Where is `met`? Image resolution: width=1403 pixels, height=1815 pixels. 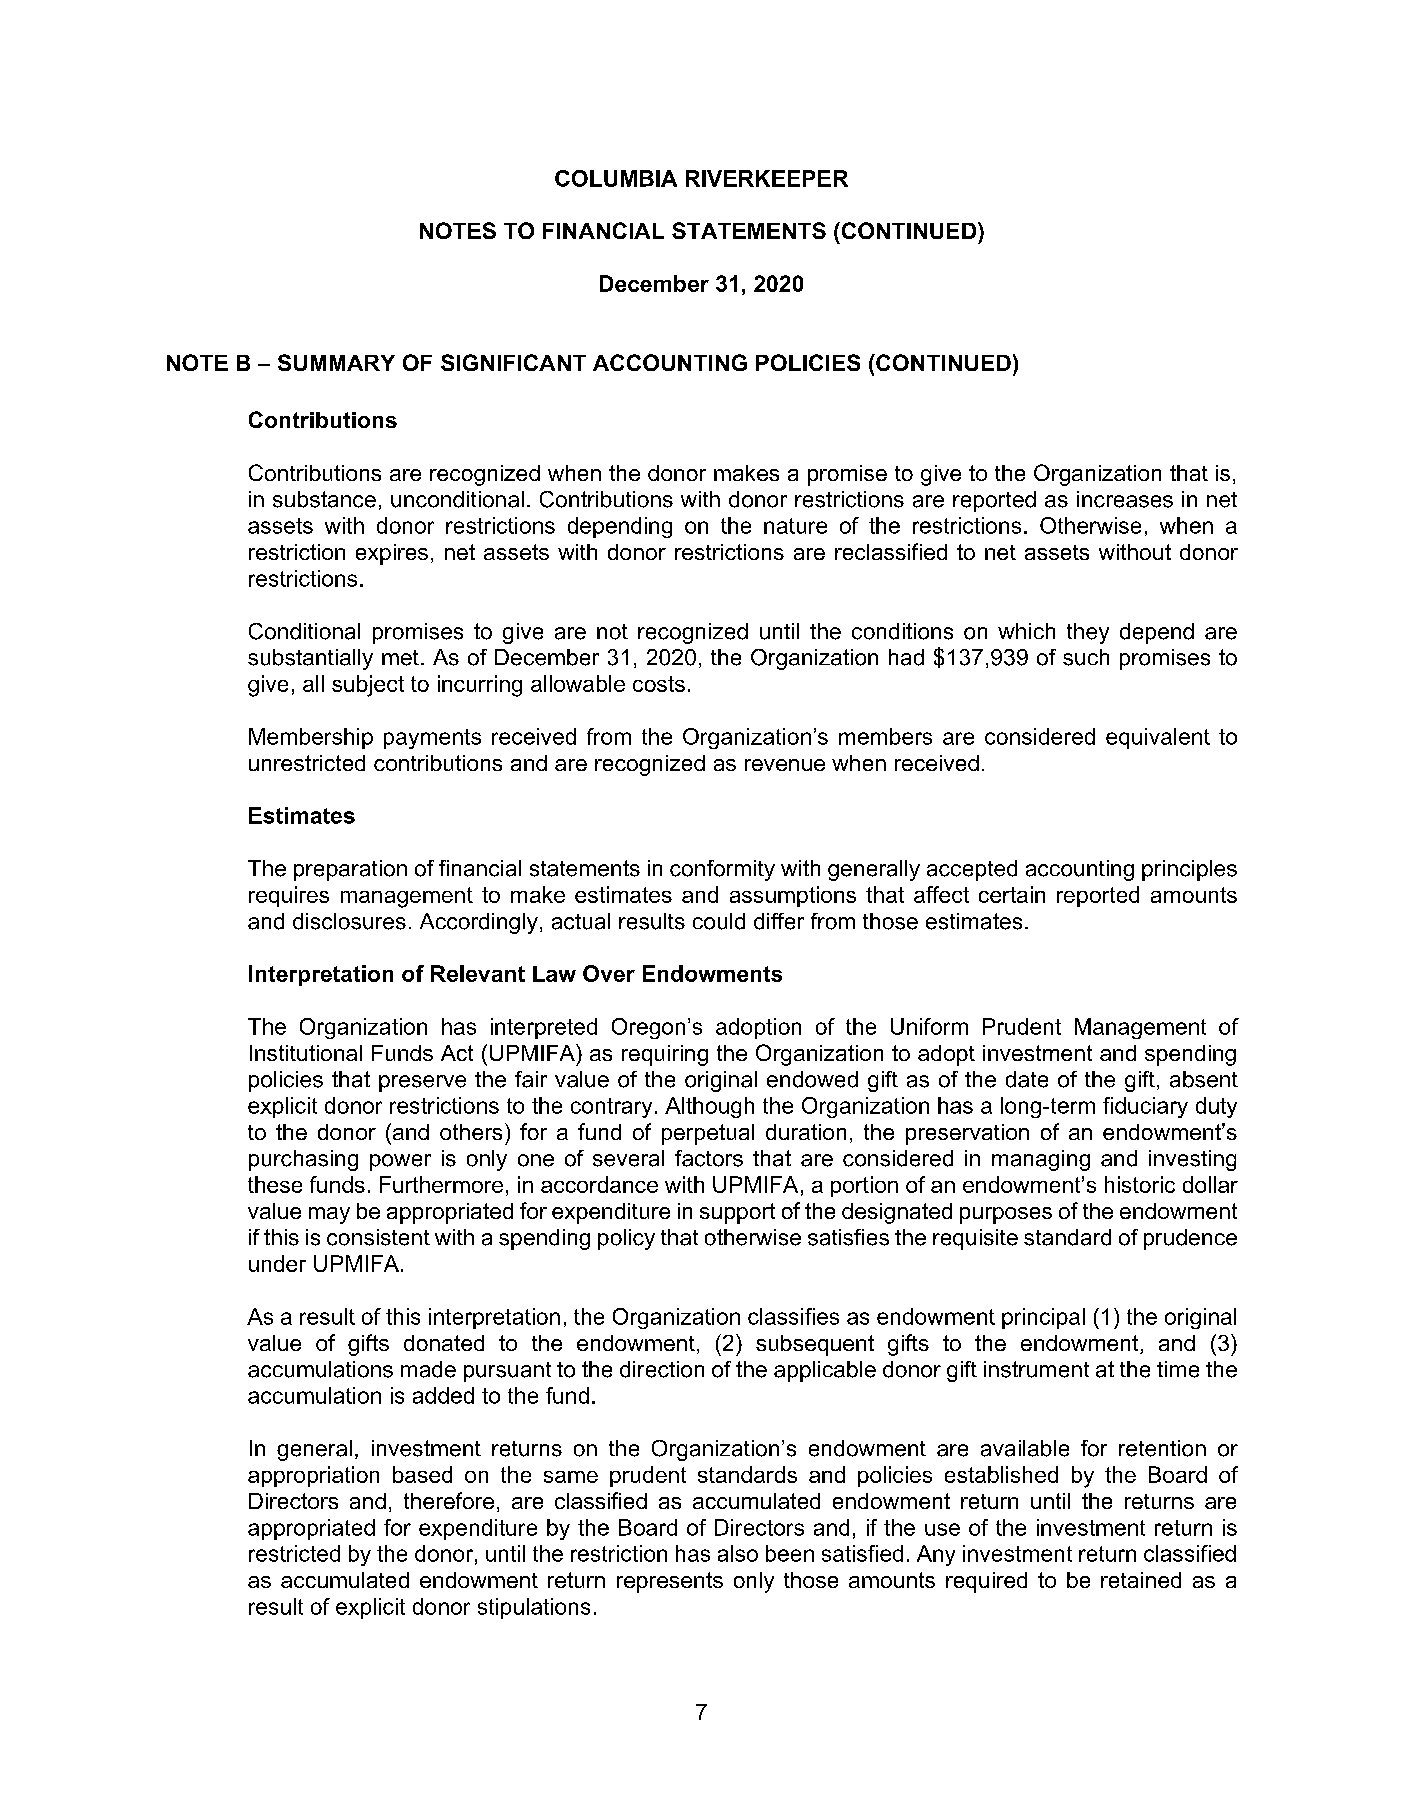 met is located at coordinates (400, 658).
